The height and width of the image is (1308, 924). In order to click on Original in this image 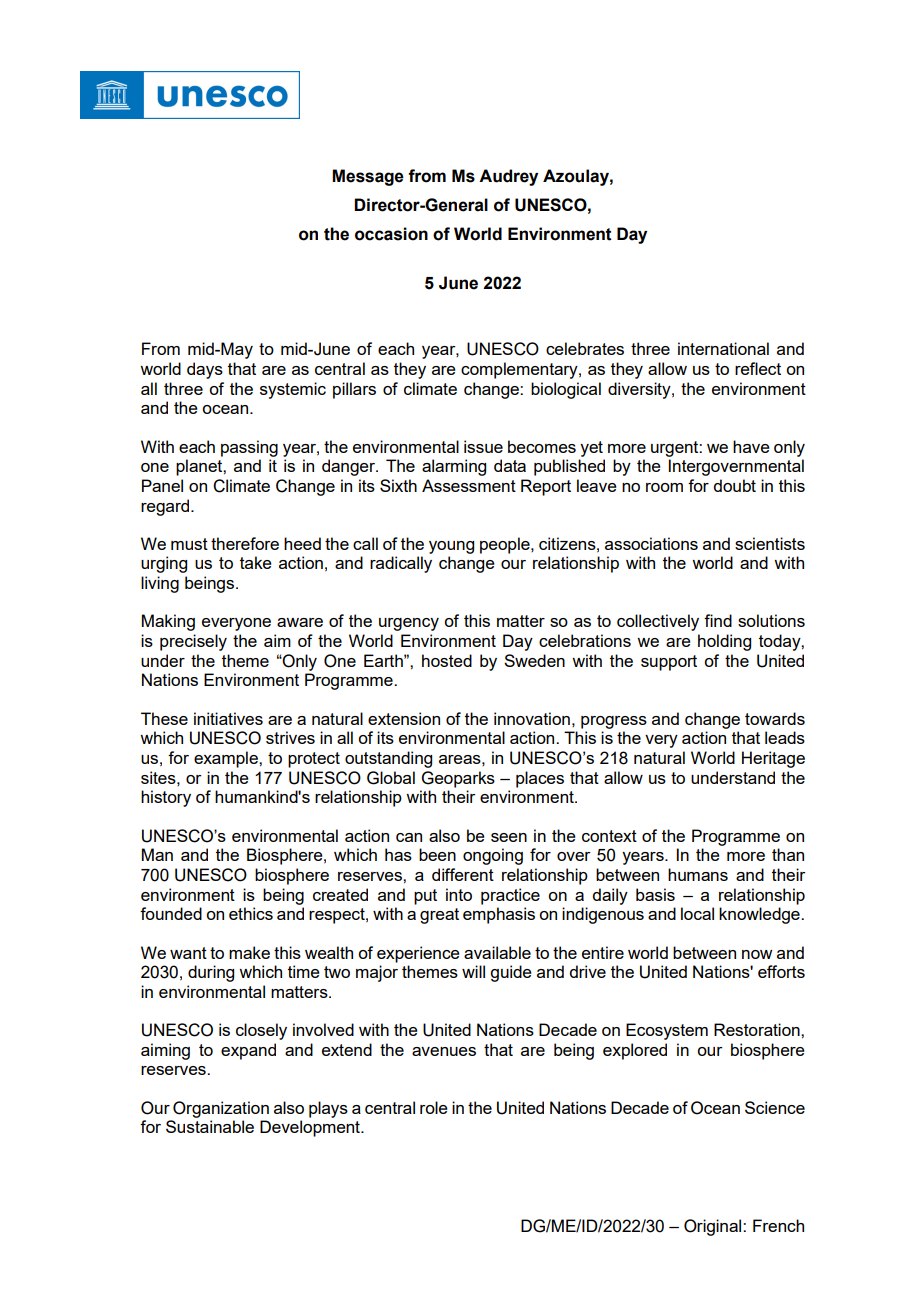, I will do `click(714, 1227)`.
